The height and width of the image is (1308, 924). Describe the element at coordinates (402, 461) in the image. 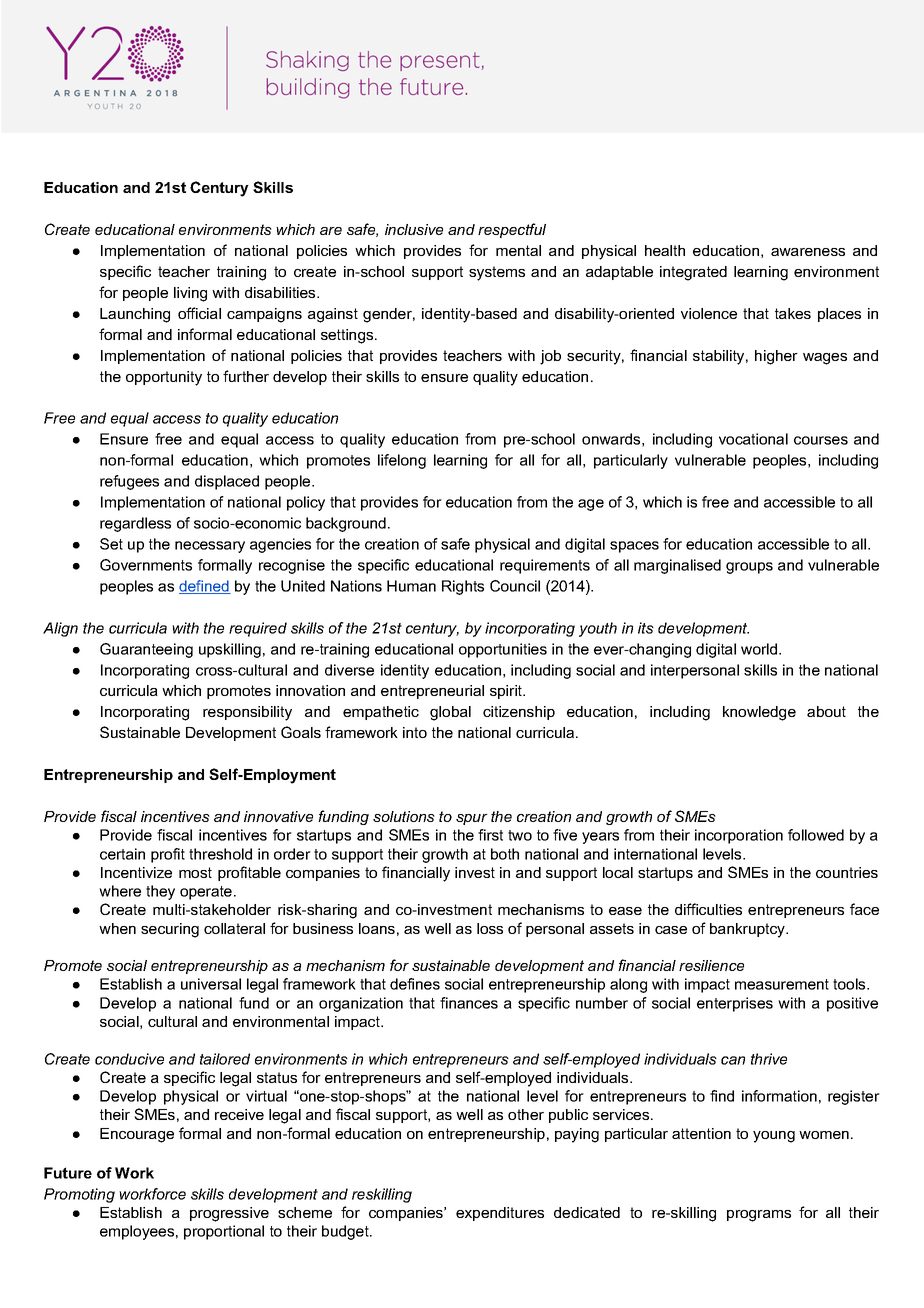

I see `lifelong` at that location.
